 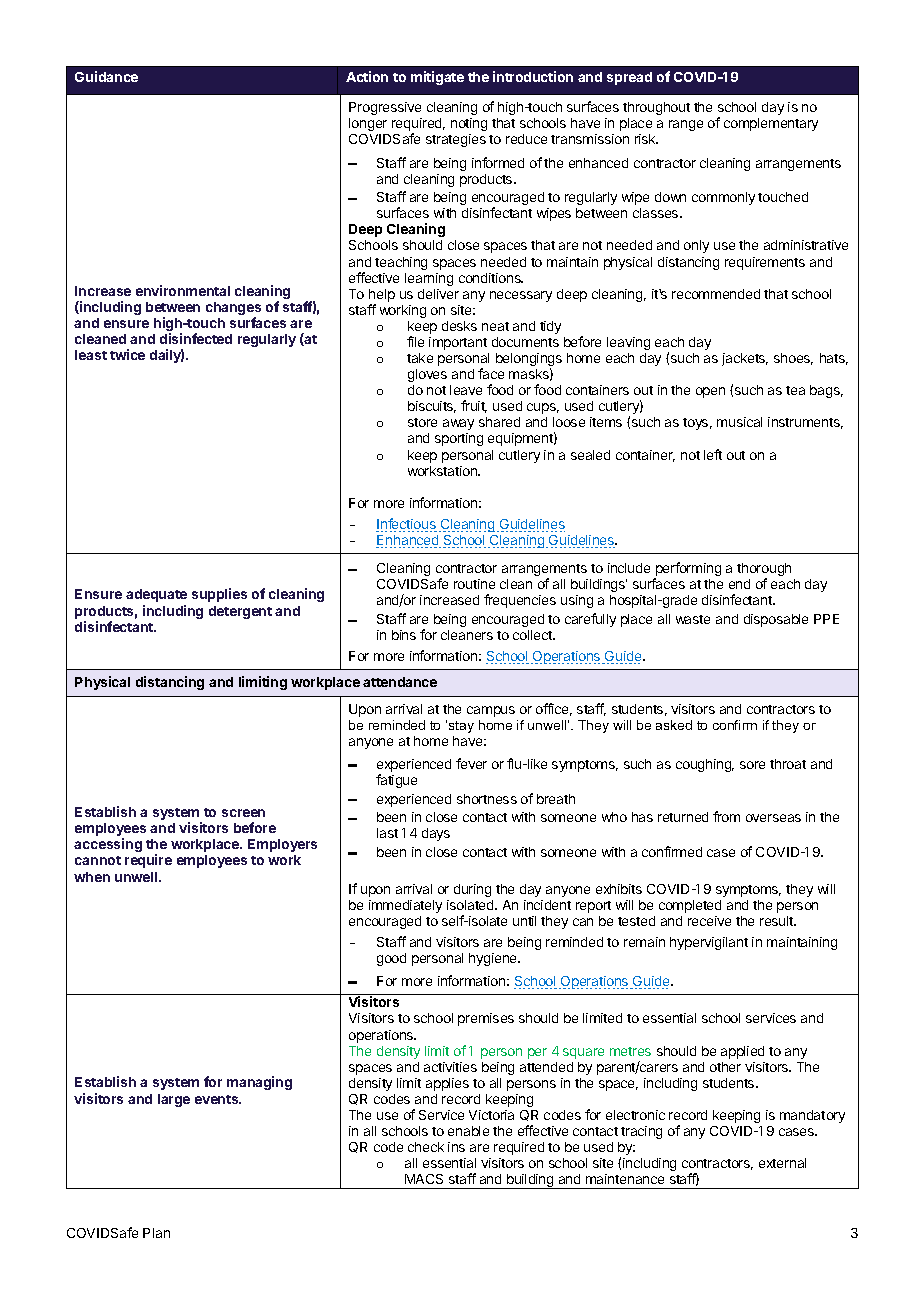 I want to click on bins, so click(x=404, y=635).
